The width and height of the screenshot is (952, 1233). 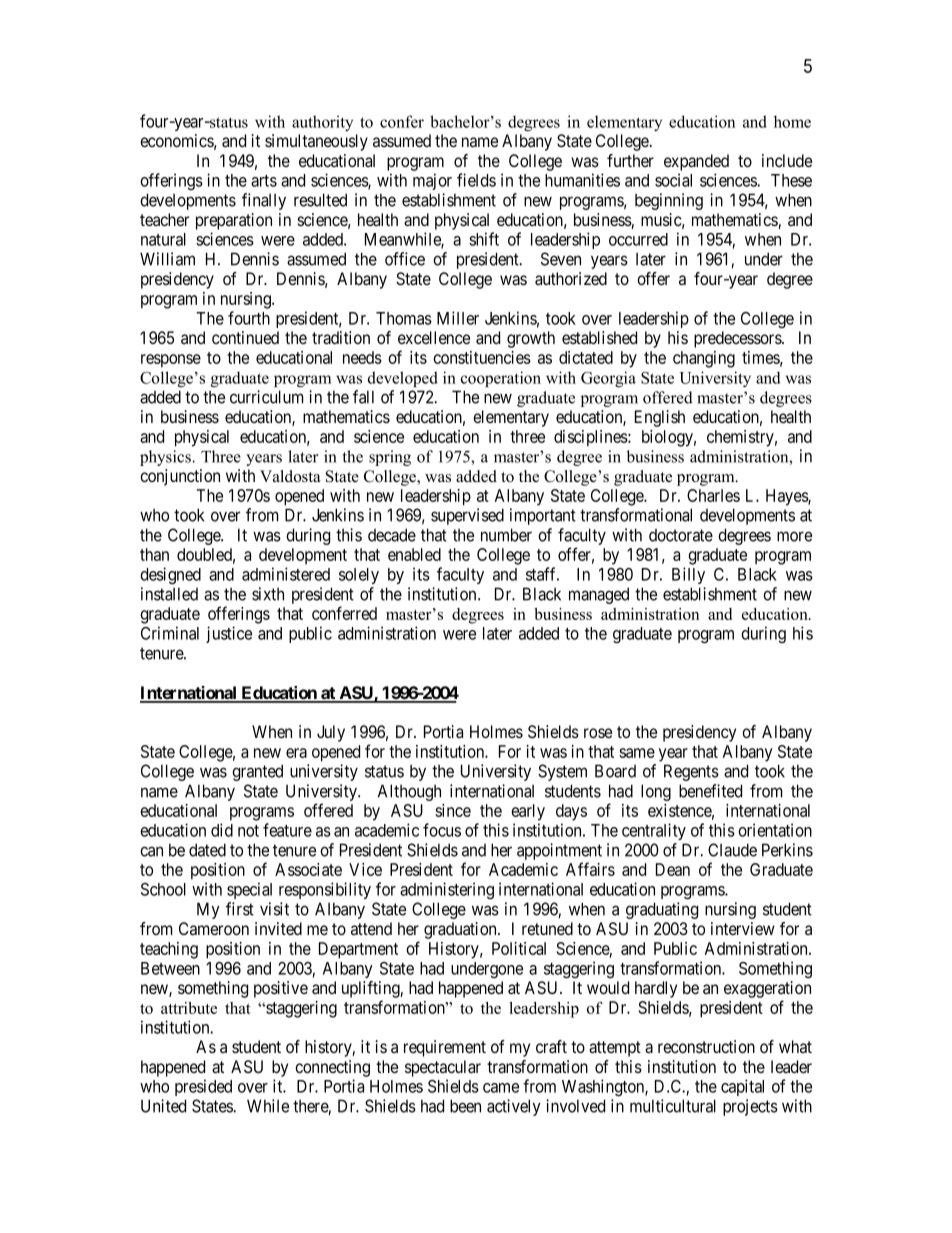 I want to click on Billy, so click(x=688, y=575).
